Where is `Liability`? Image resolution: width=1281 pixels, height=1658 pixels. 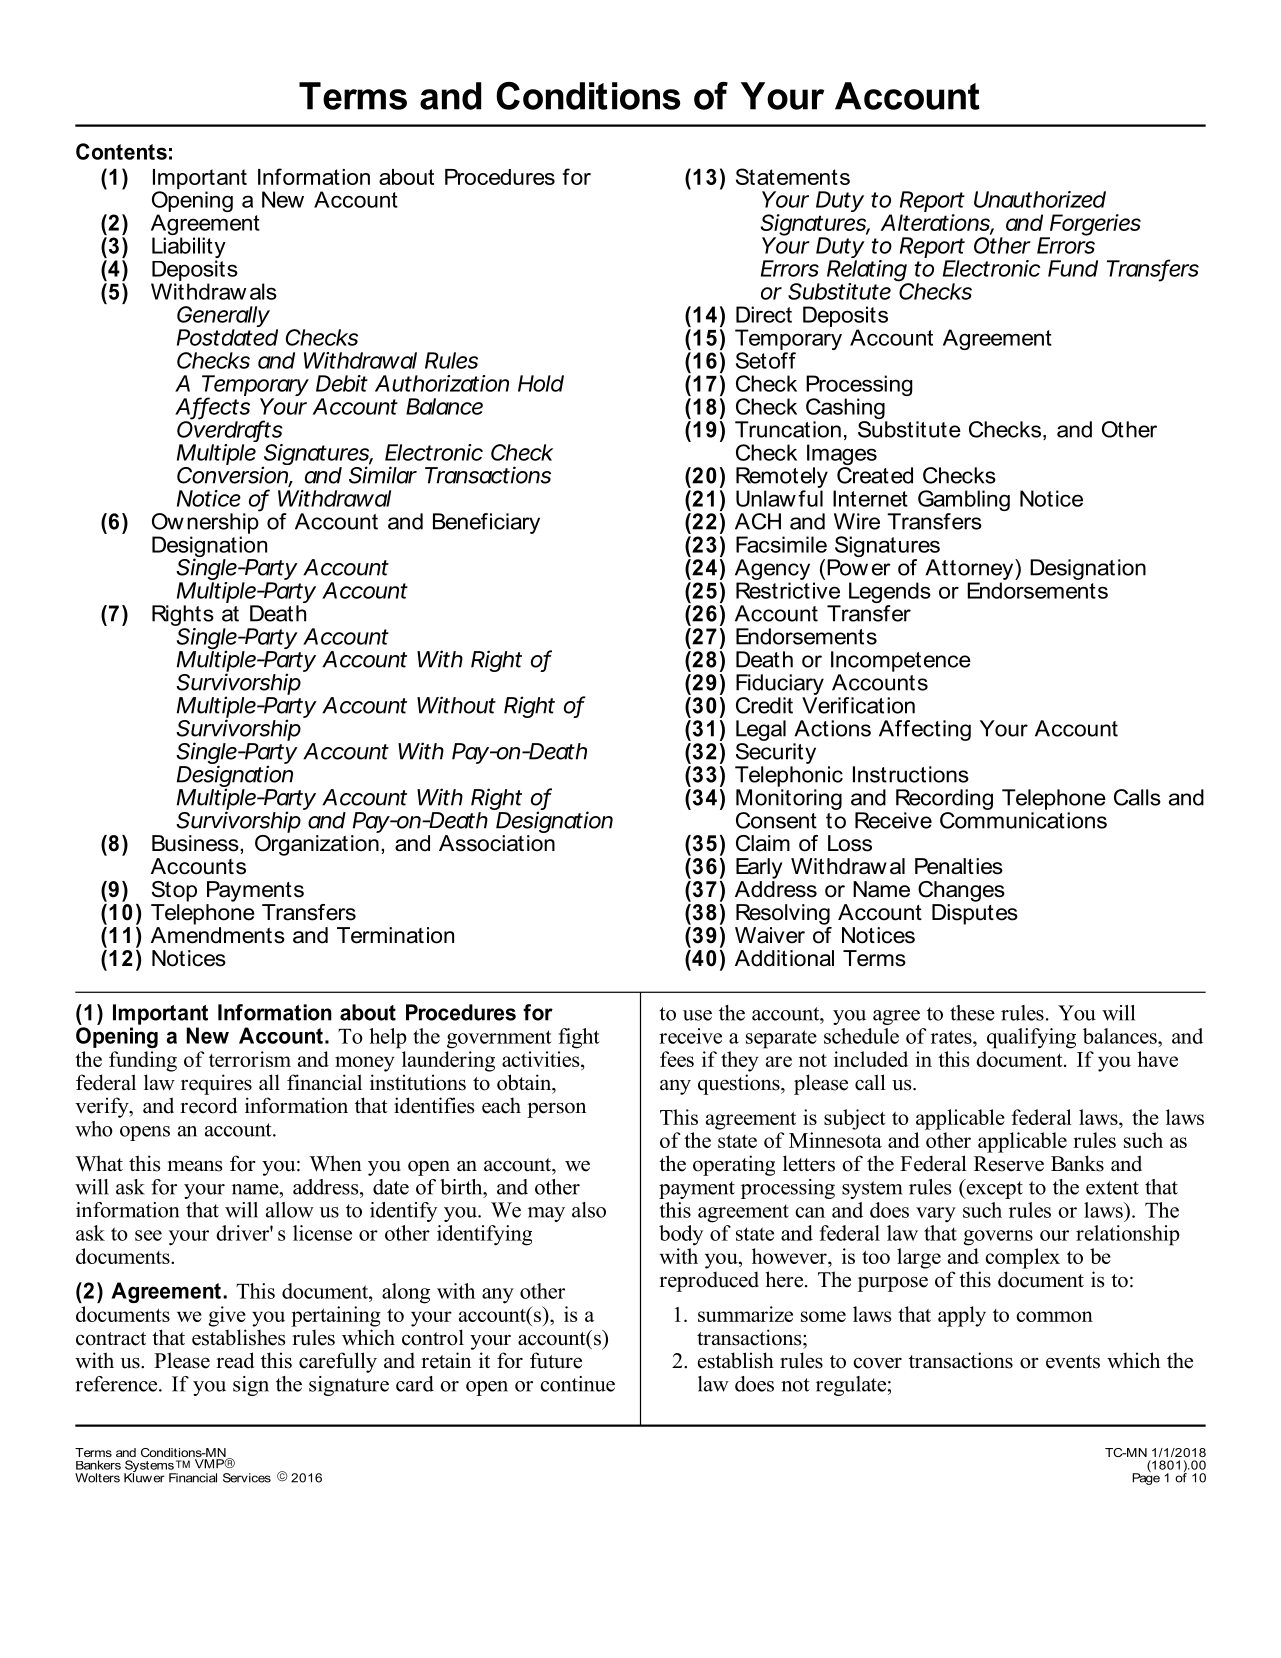 Liability is located at coordinates (189, 249).
